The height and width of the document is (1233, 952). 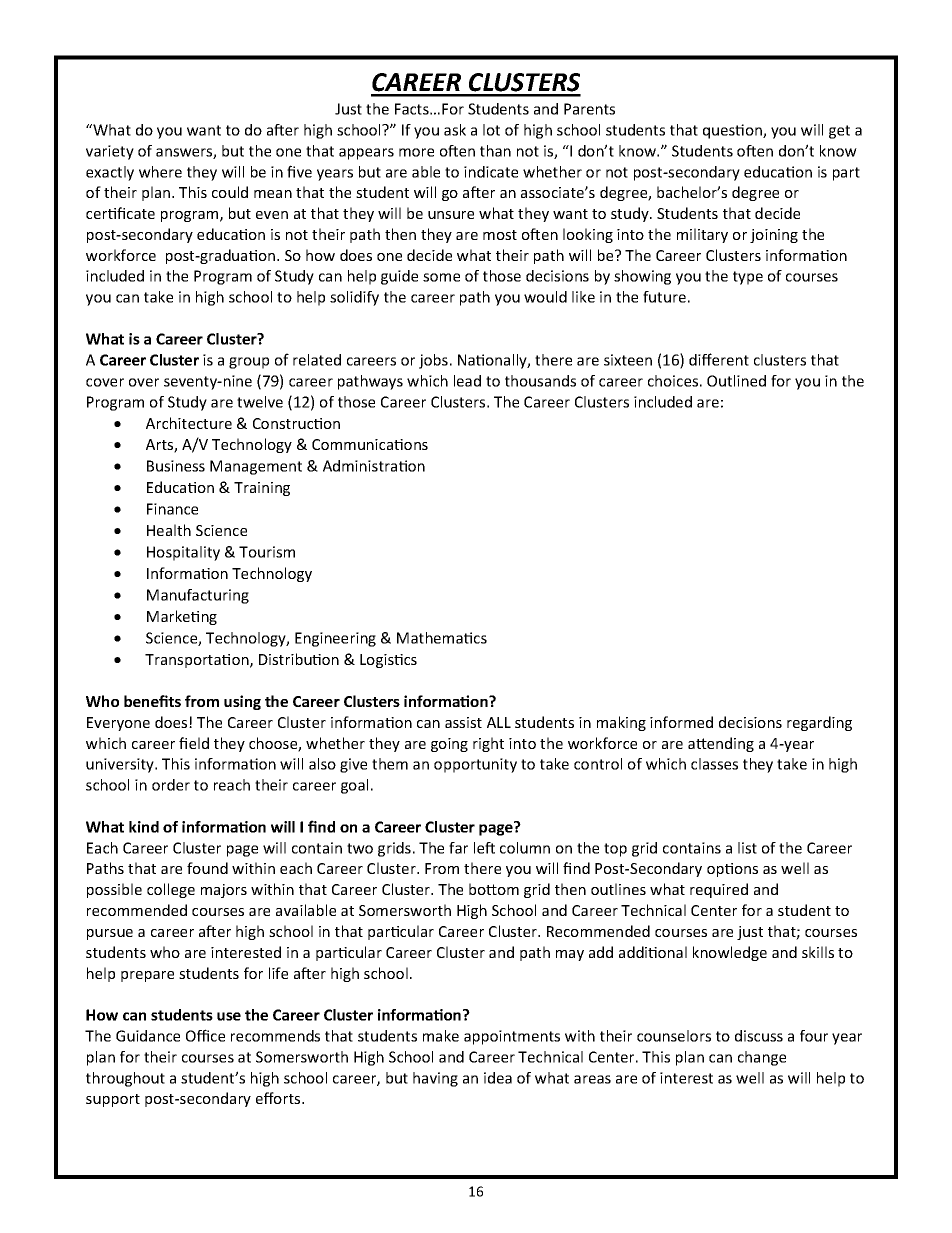 I want to click on change, so click(x=762, y=1058).
